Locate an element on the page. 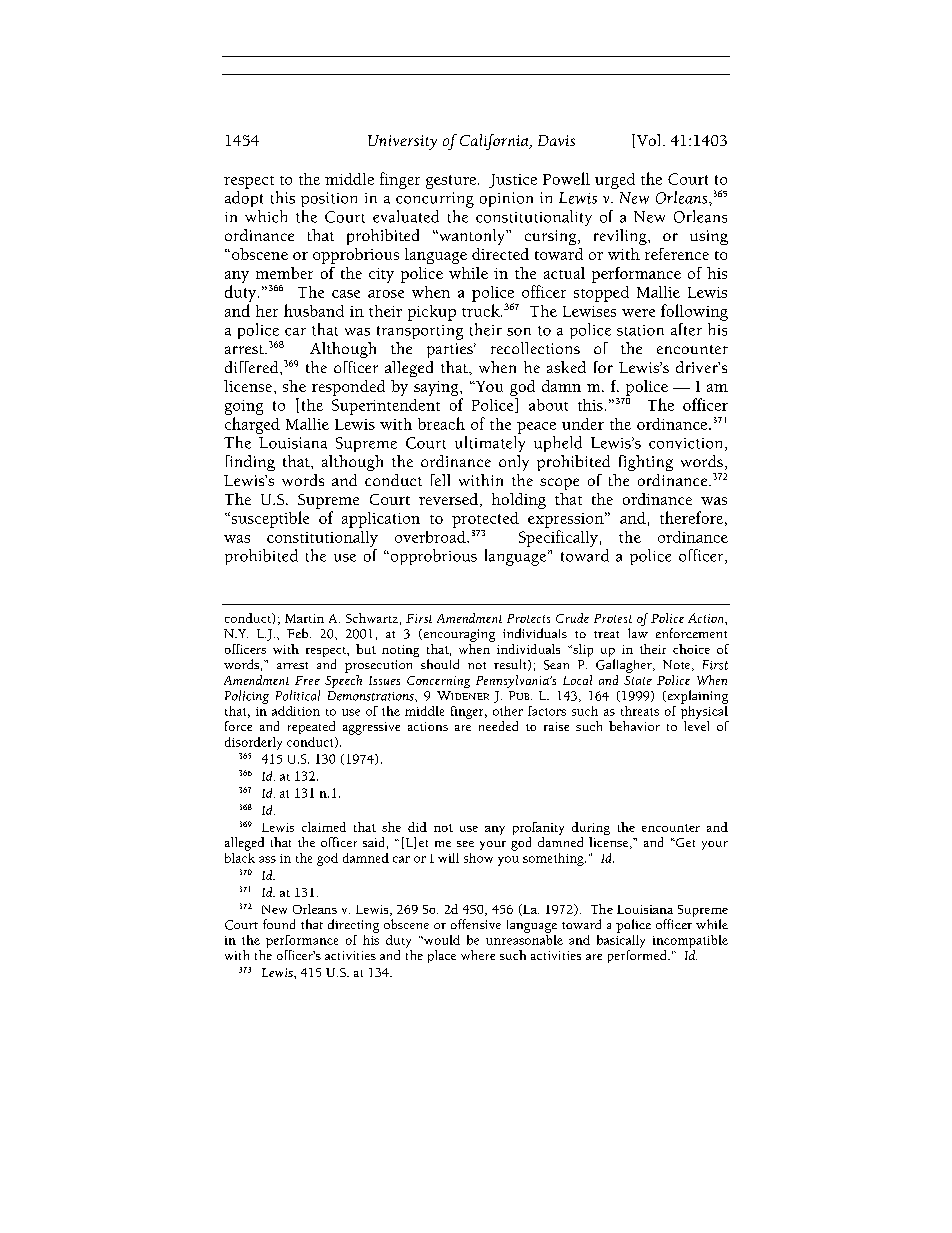  Protest is located at coordinates (613, 618).
